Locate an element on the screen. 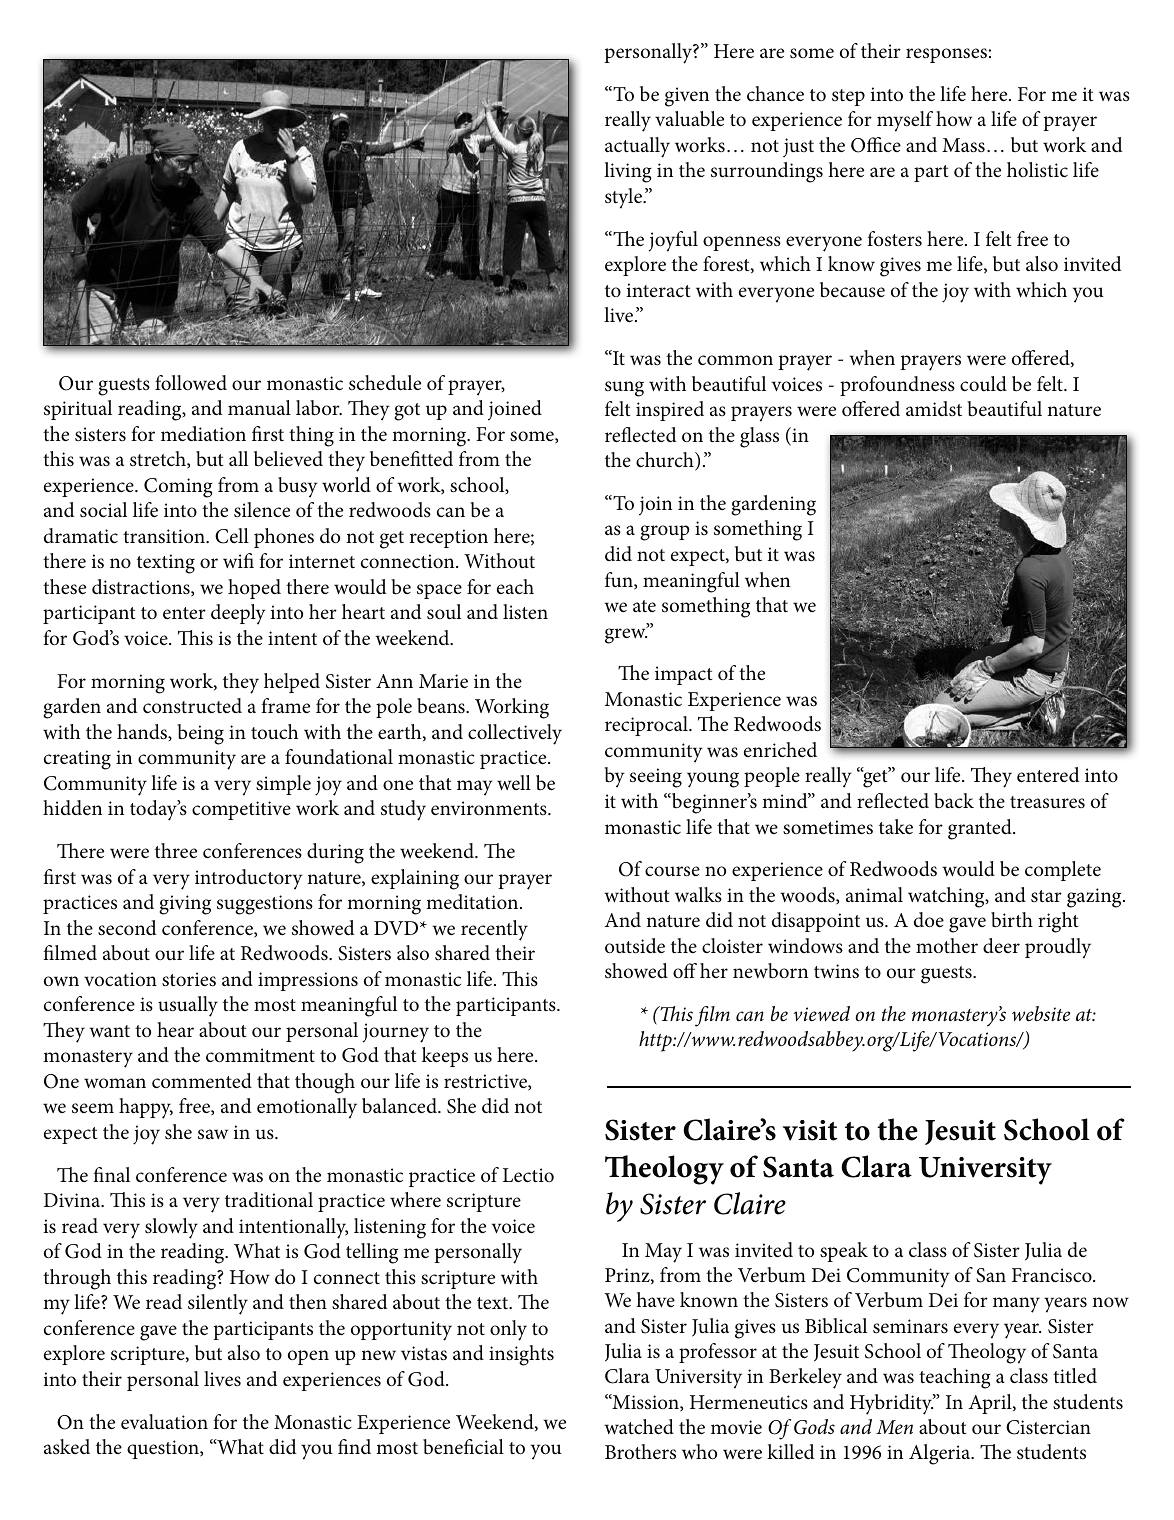 This screenshot has height=1520, width=1174. responses is located at coordinates (946, 55).
